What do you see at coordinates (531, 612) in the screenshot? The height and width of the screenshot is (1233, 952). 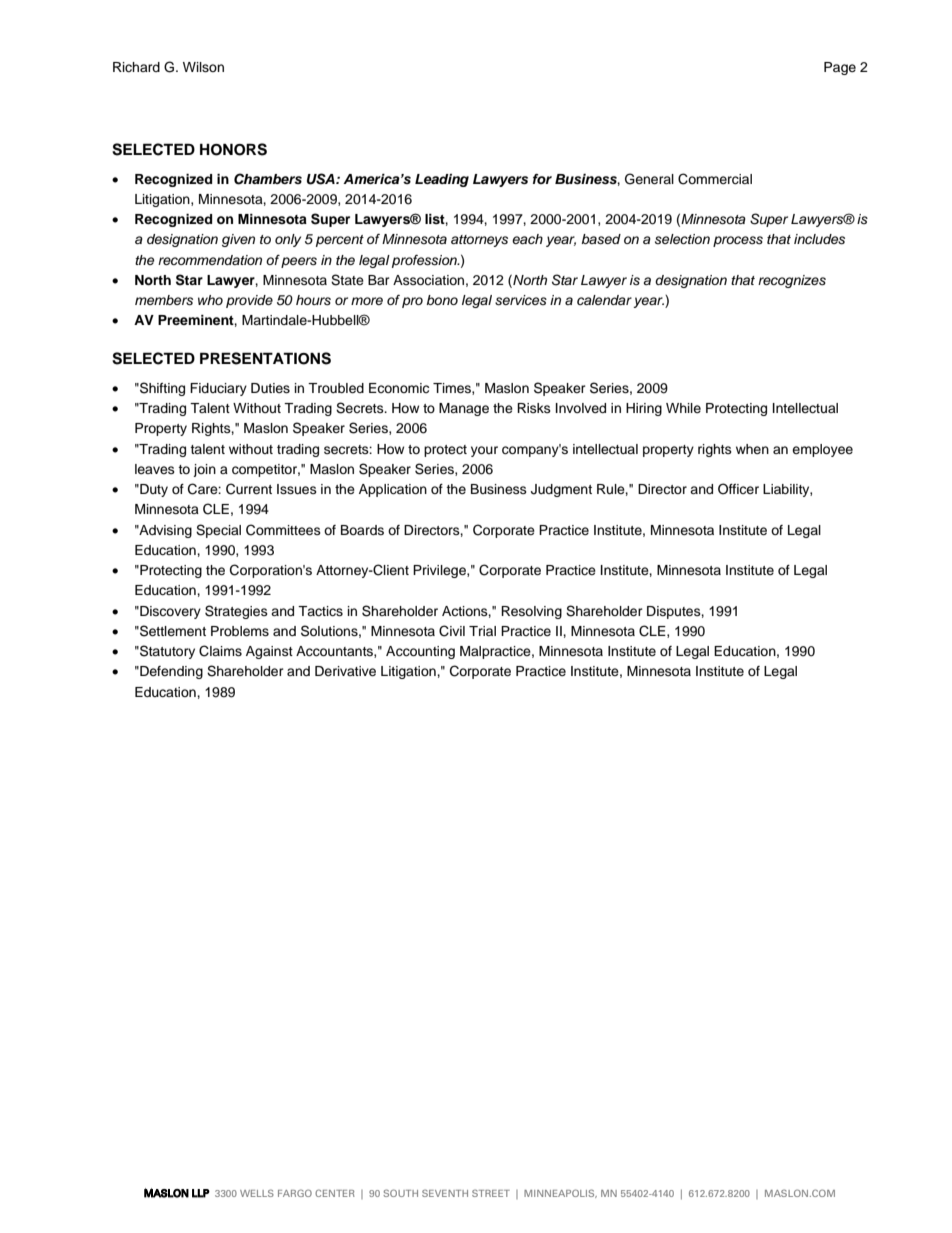 I see `Resolving` at bounding box center [531, 612].
